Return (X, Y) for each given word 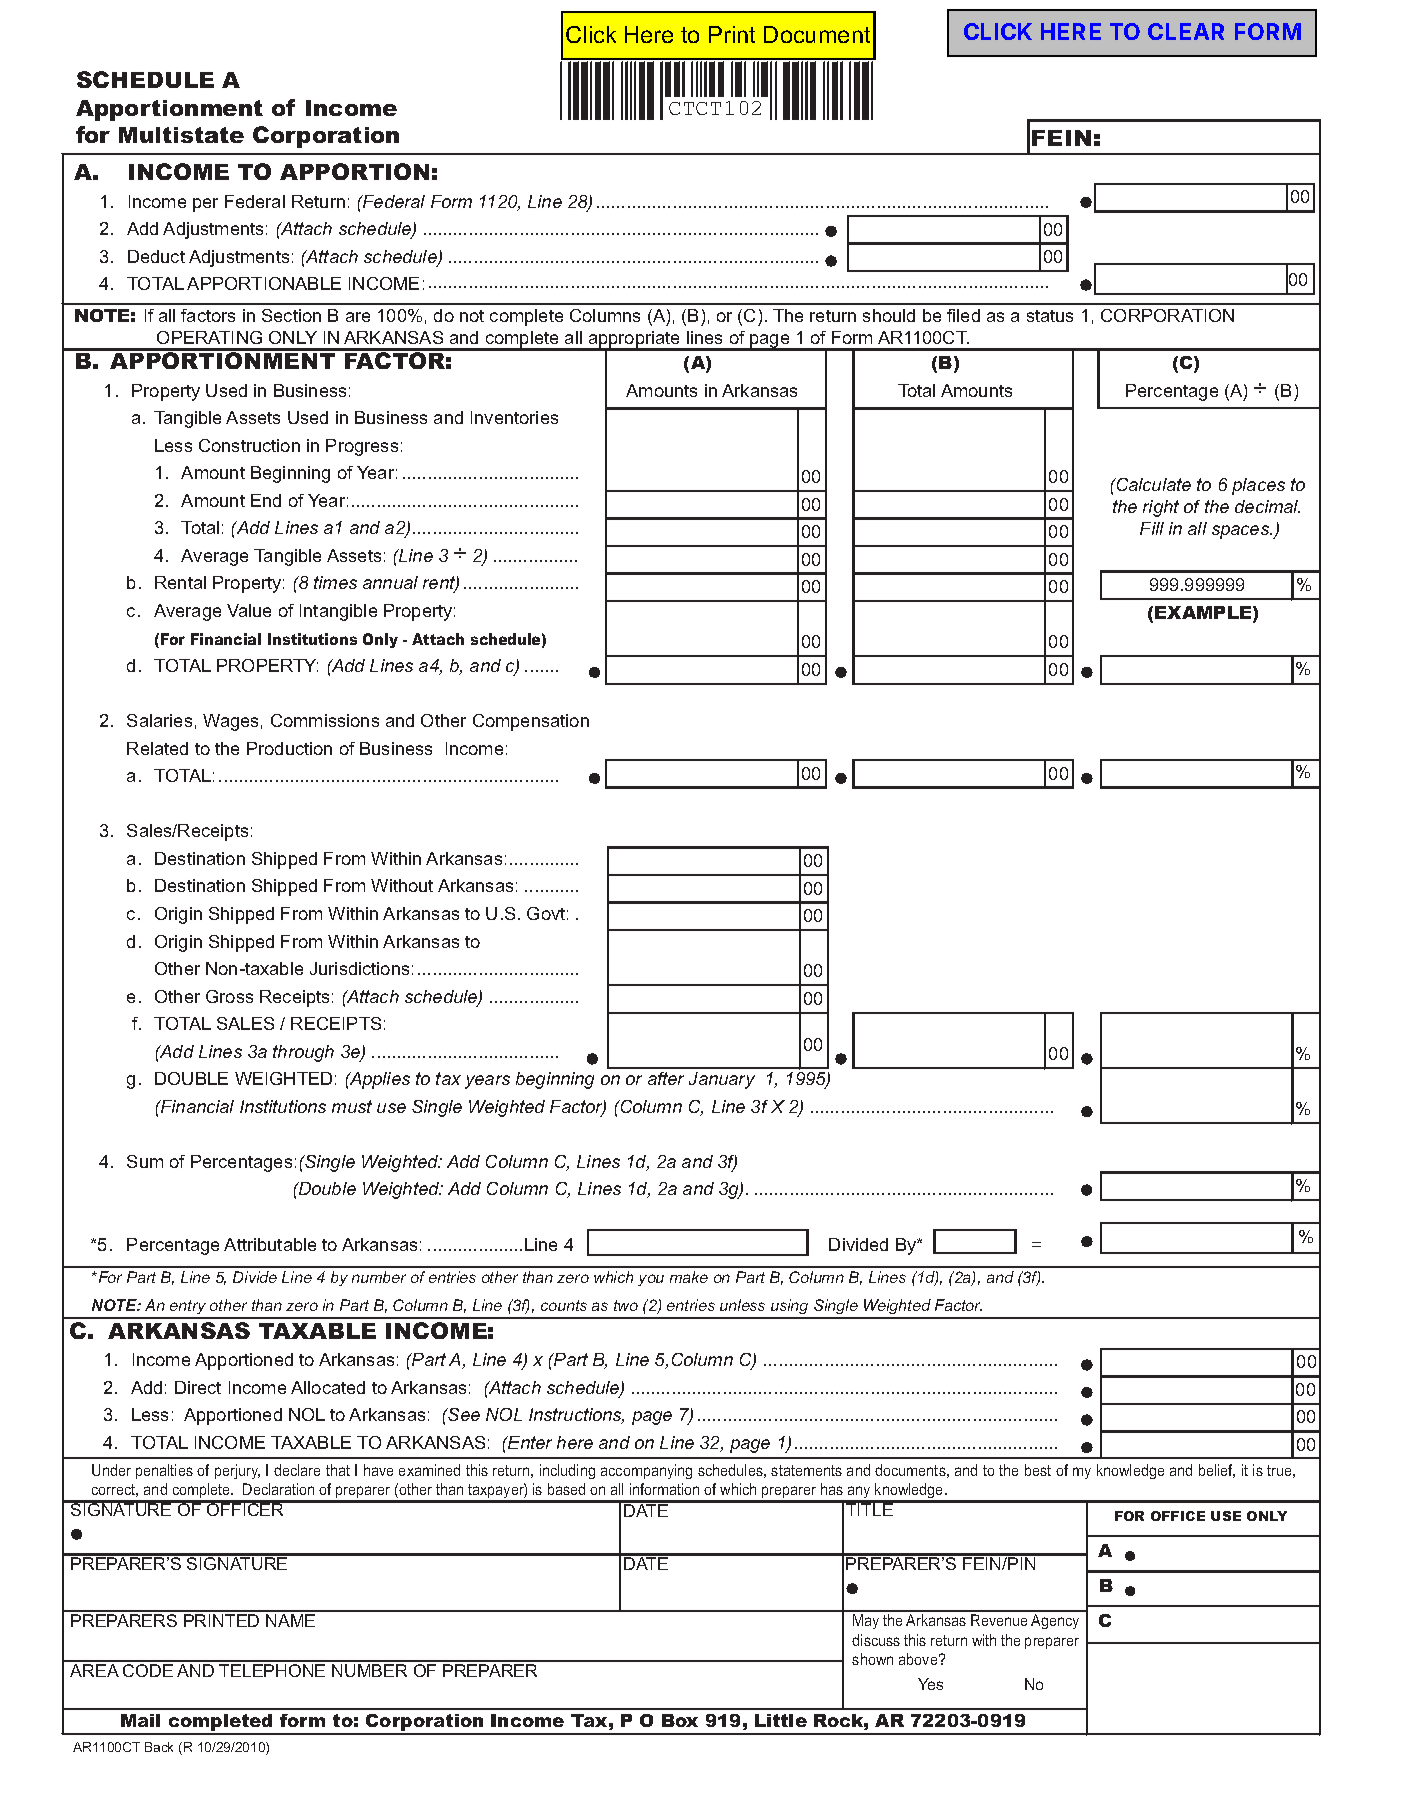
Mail (140, 1720)
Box (680, 1720)
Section (291, 315)
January (722, 1080)
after (666, 1078)
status (1050, 316)
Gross (229, 996)
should (889, 315)
